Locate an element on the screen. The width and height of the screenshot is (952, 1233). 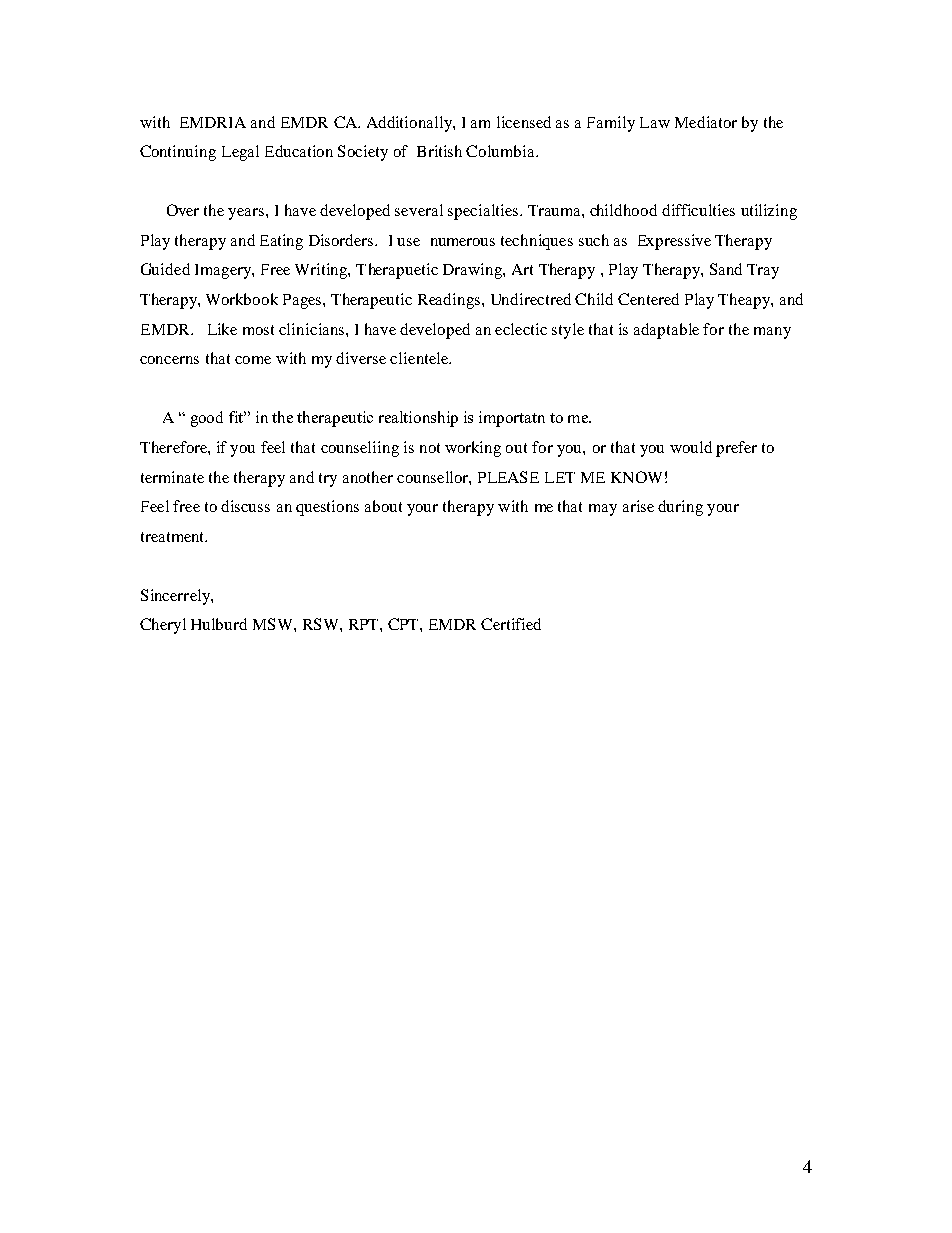
come is located at coordinates (253, 360).
